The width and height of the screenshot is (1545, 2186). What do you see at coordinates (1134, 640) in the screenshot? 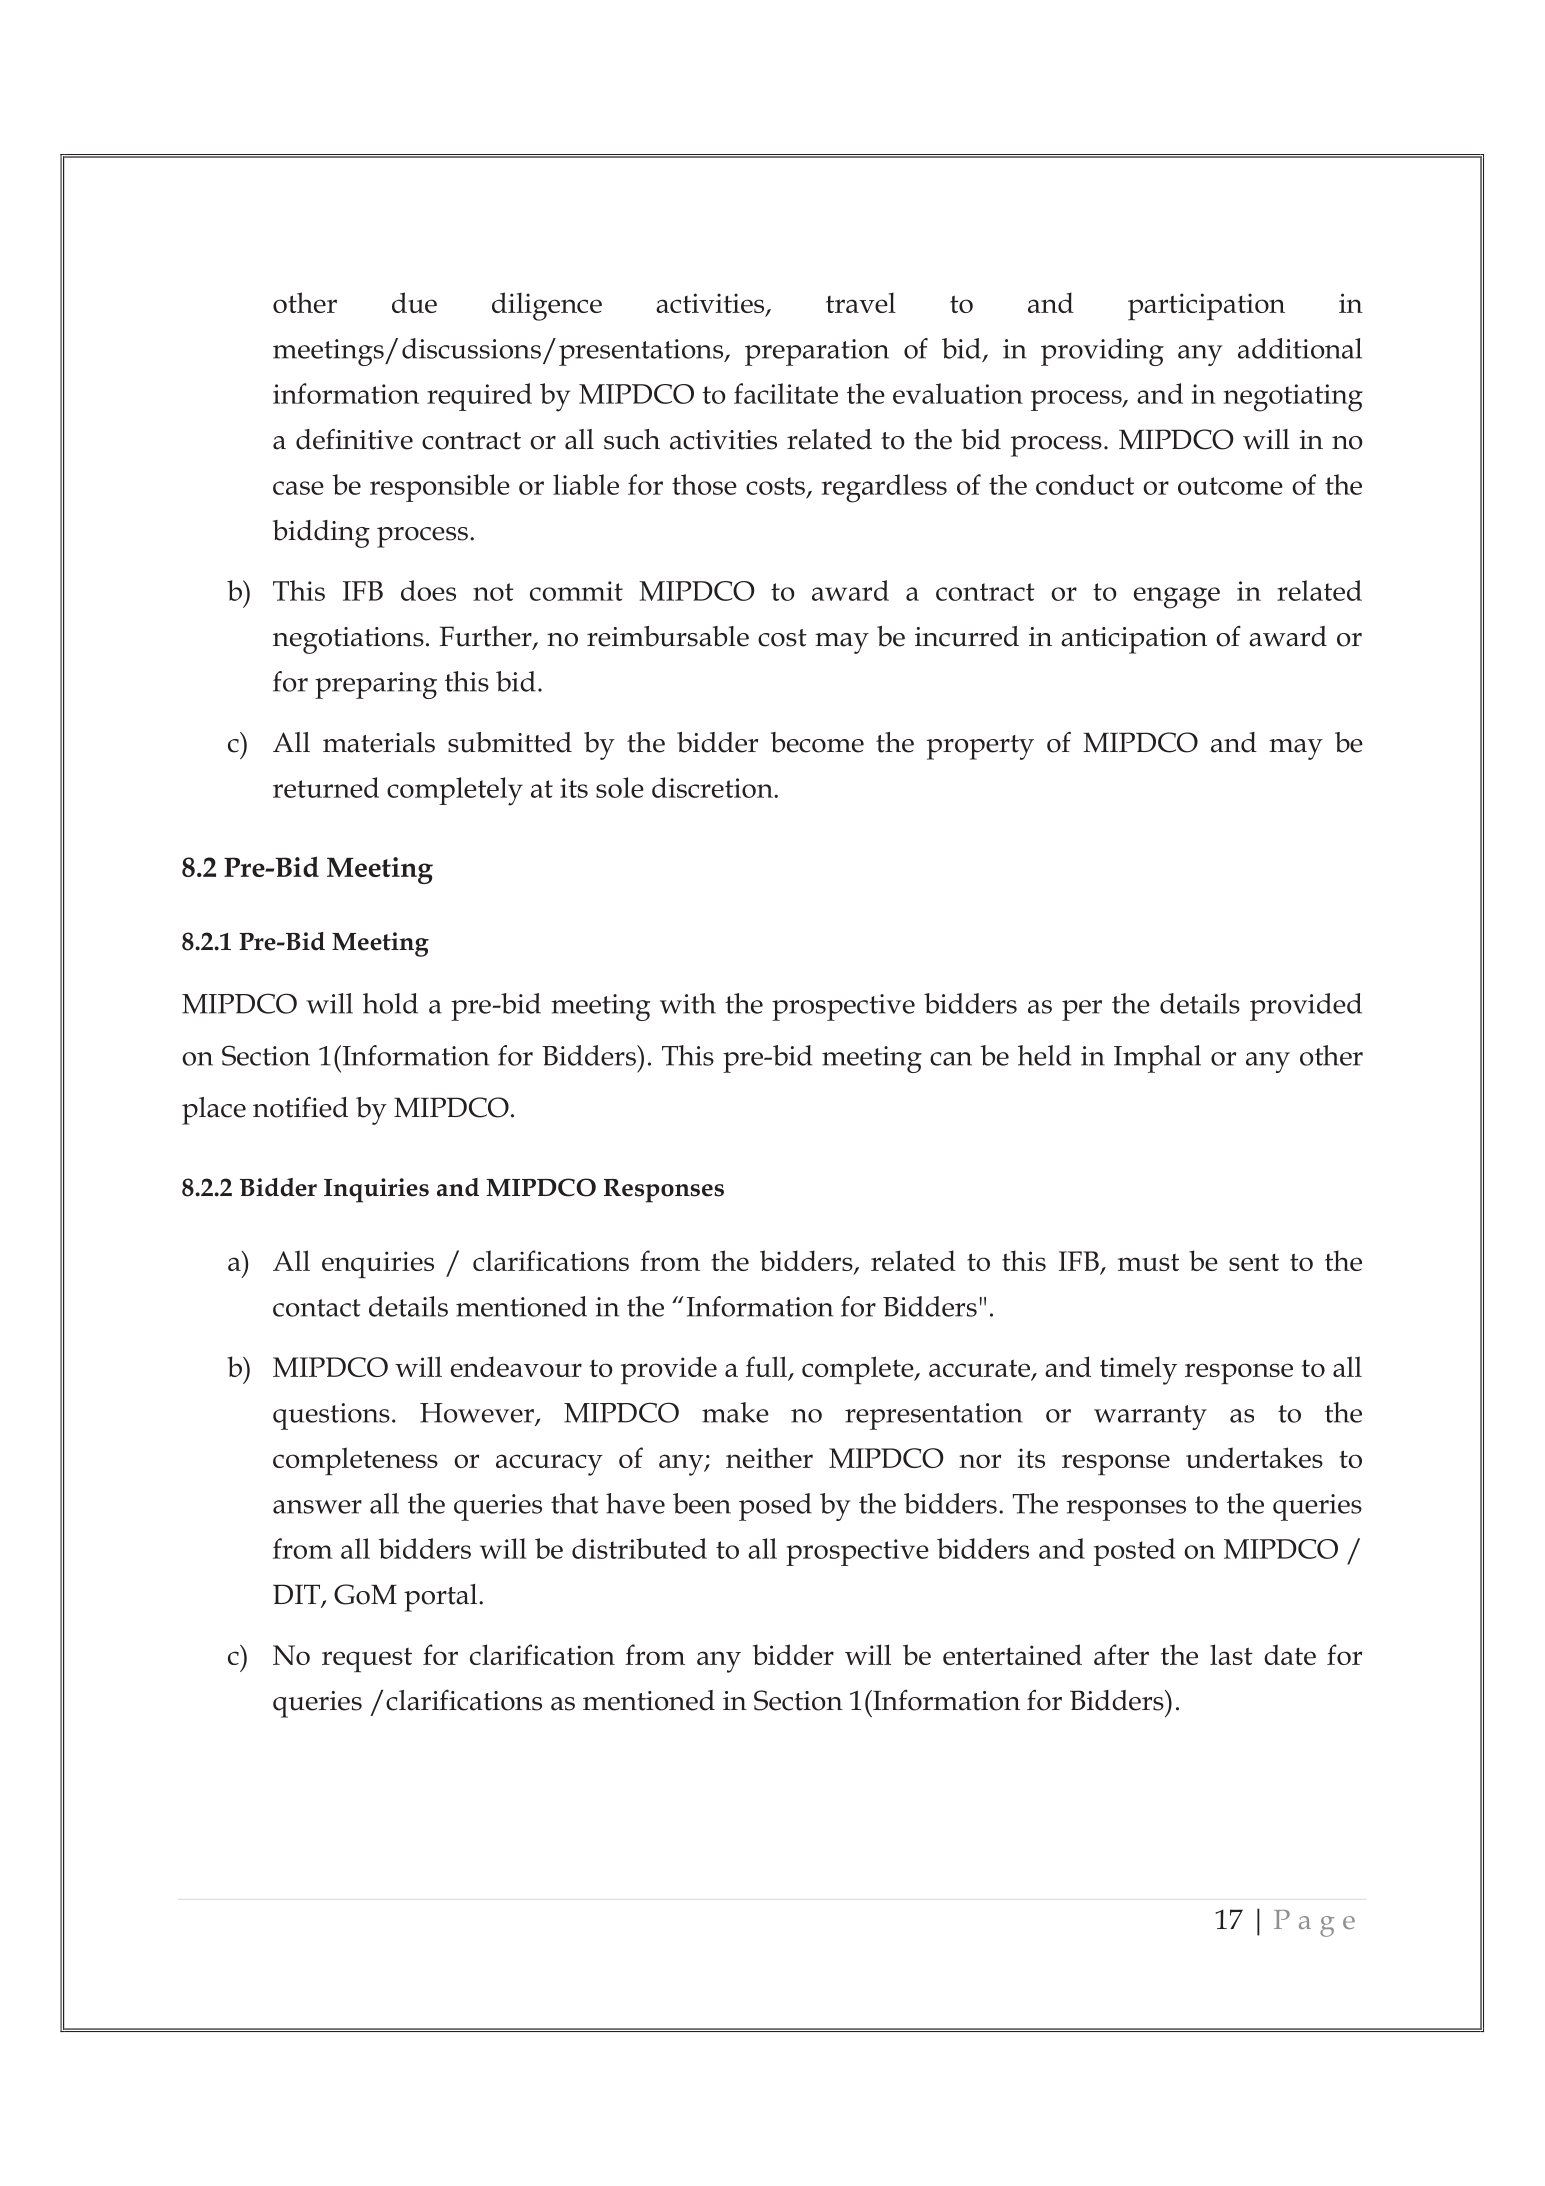
I see `anticipation` at bounding box center [1134, 640].
